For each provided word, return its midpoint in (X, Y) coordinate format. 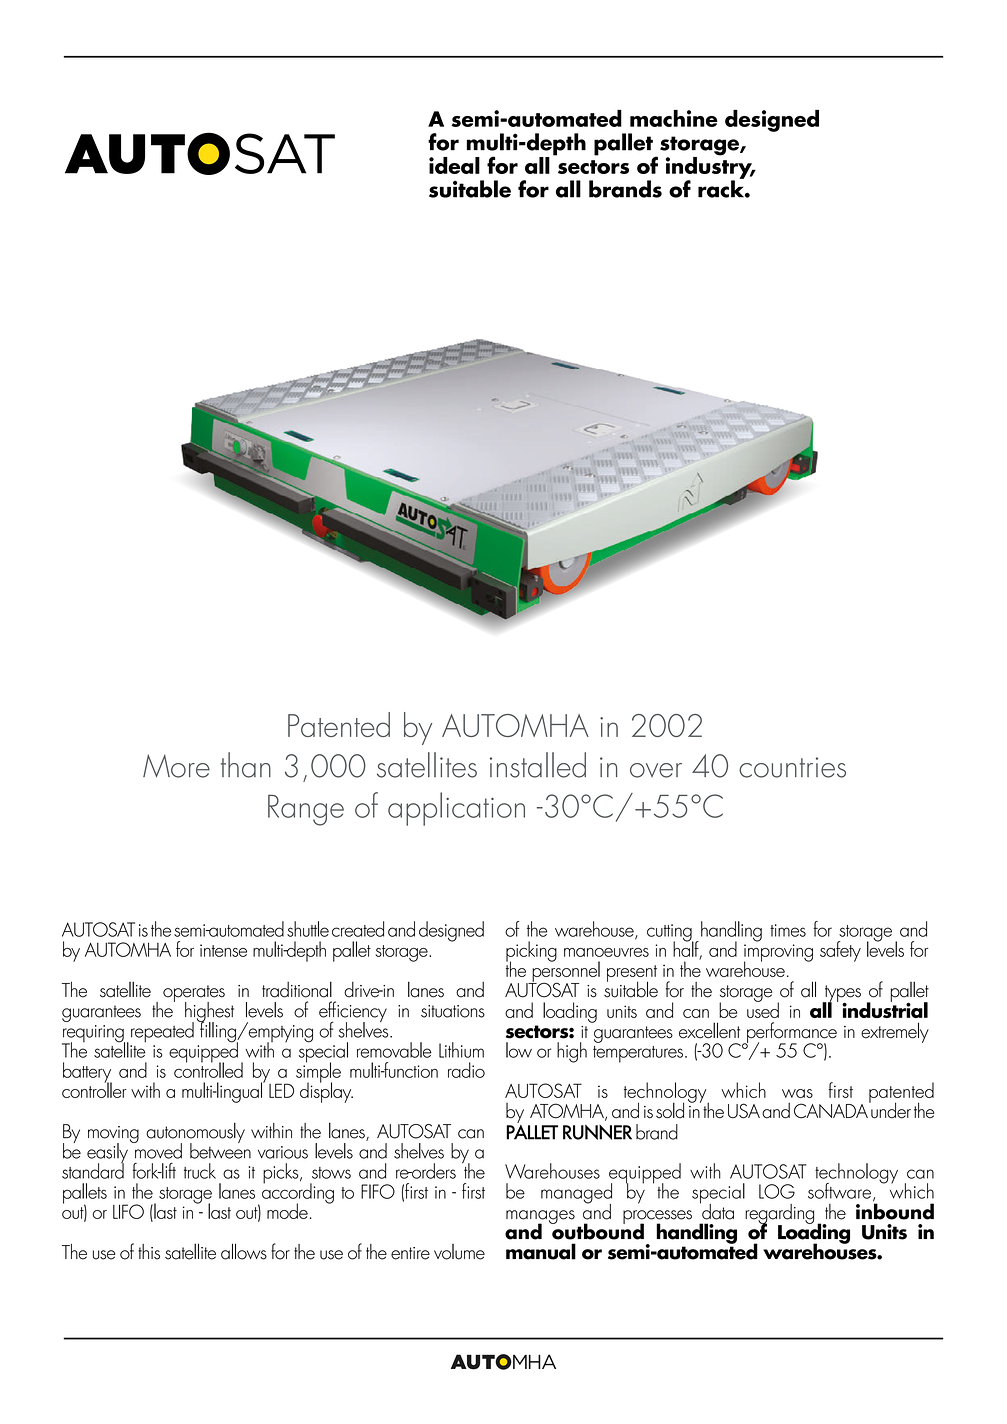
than (246, 765)
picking (531, 952)
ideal (454, 165)
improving (778, 954)
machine (674, 118)
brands (625, 189)
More (176, 766)
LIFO (128, 1211)
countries (792, 767)
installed (538, 765)
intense (223, 950)
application (456, 809)
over (656, 770)
